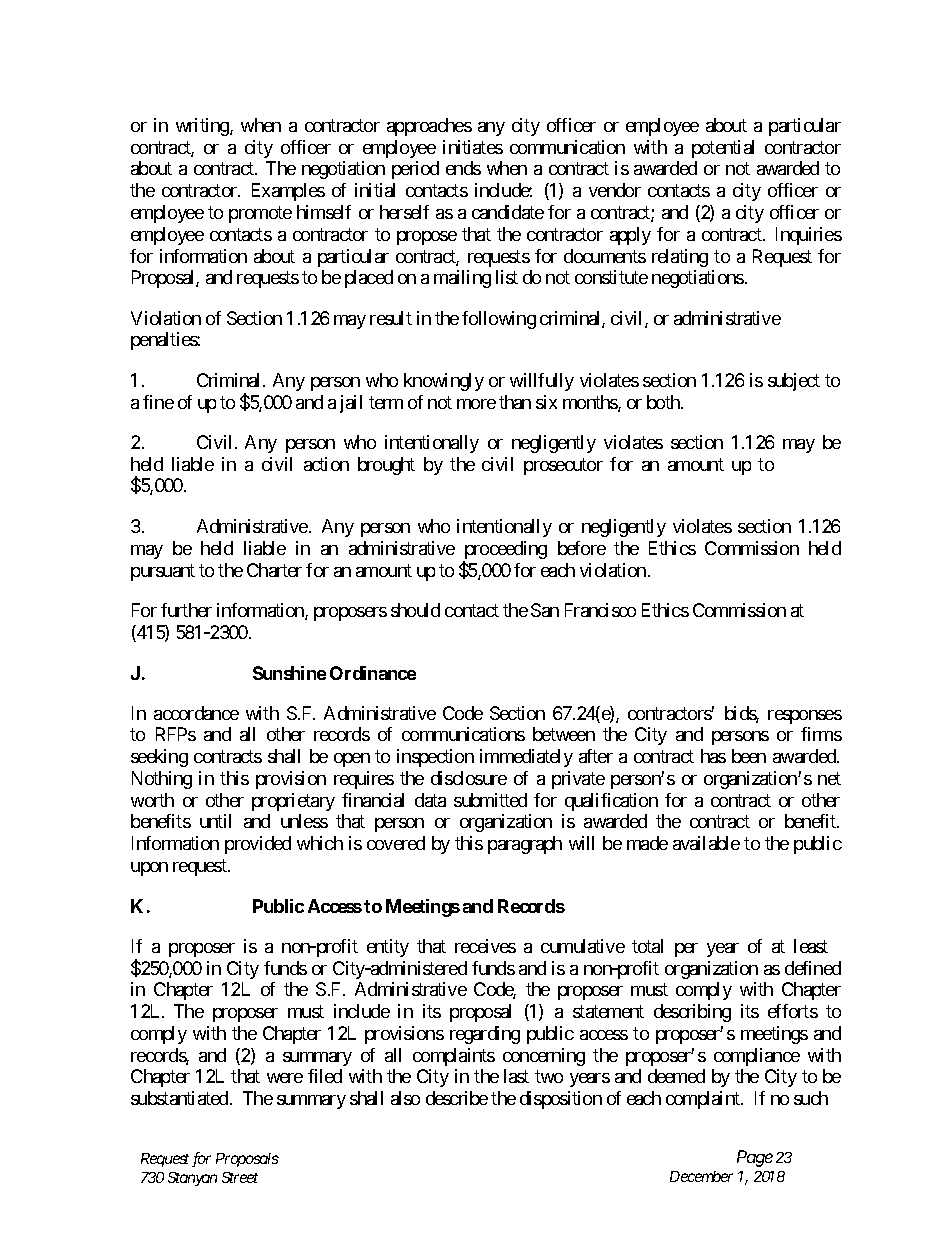 Image resolution: width=952 pixels, height=1233 pixels. I want to click on available, so click(706, 843).
